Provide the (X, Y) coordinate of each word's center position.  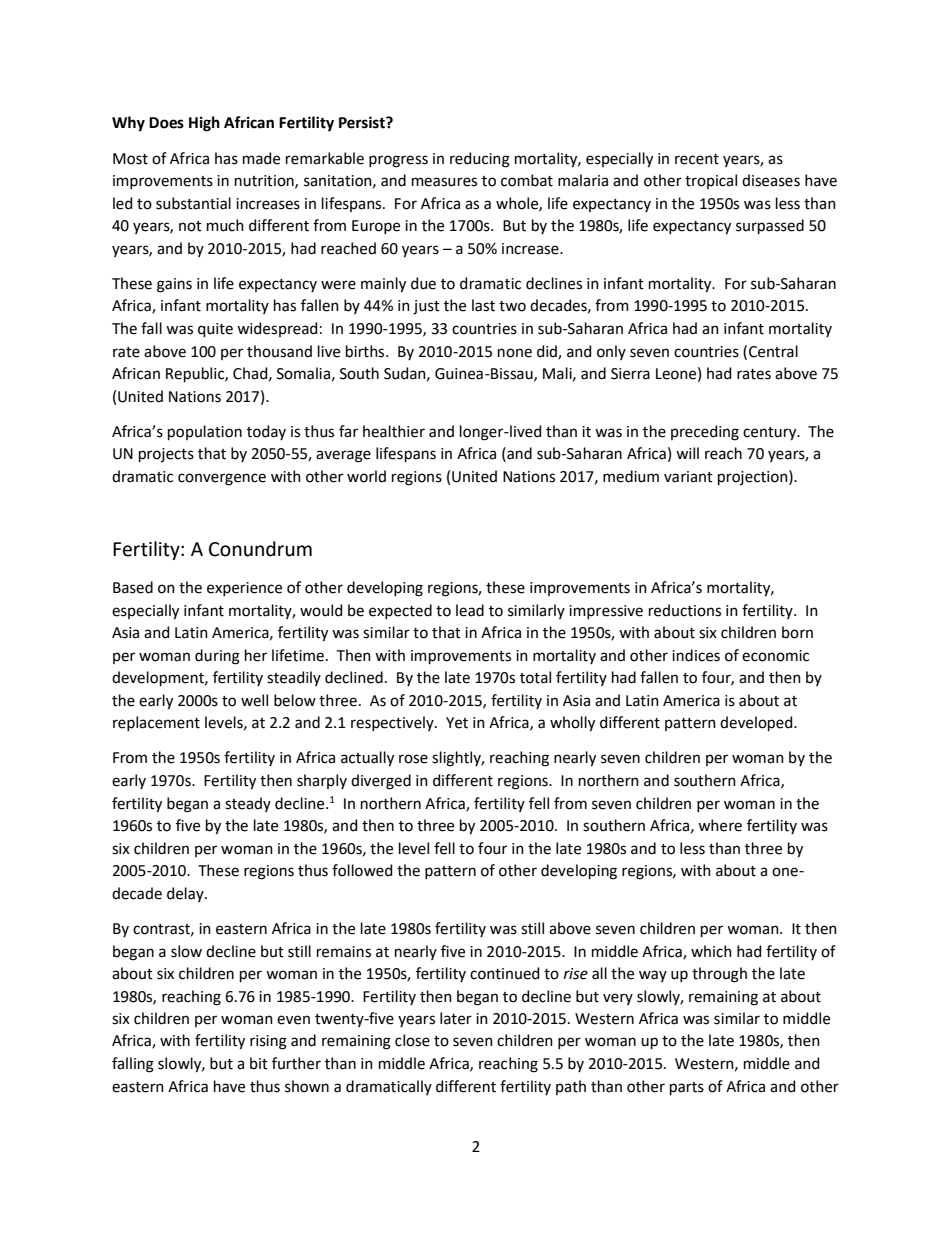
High (204, 124)
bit (259, 1063)
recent (697, 159)
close (412, 1040)
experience (244, 589)
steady (248, 804)
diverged (381, 782)
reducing (480, 160)
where (720, 825)
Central (773, 351)
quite (215, 330)
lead (470, 610)
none (515, 353)
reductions (685, 610)
